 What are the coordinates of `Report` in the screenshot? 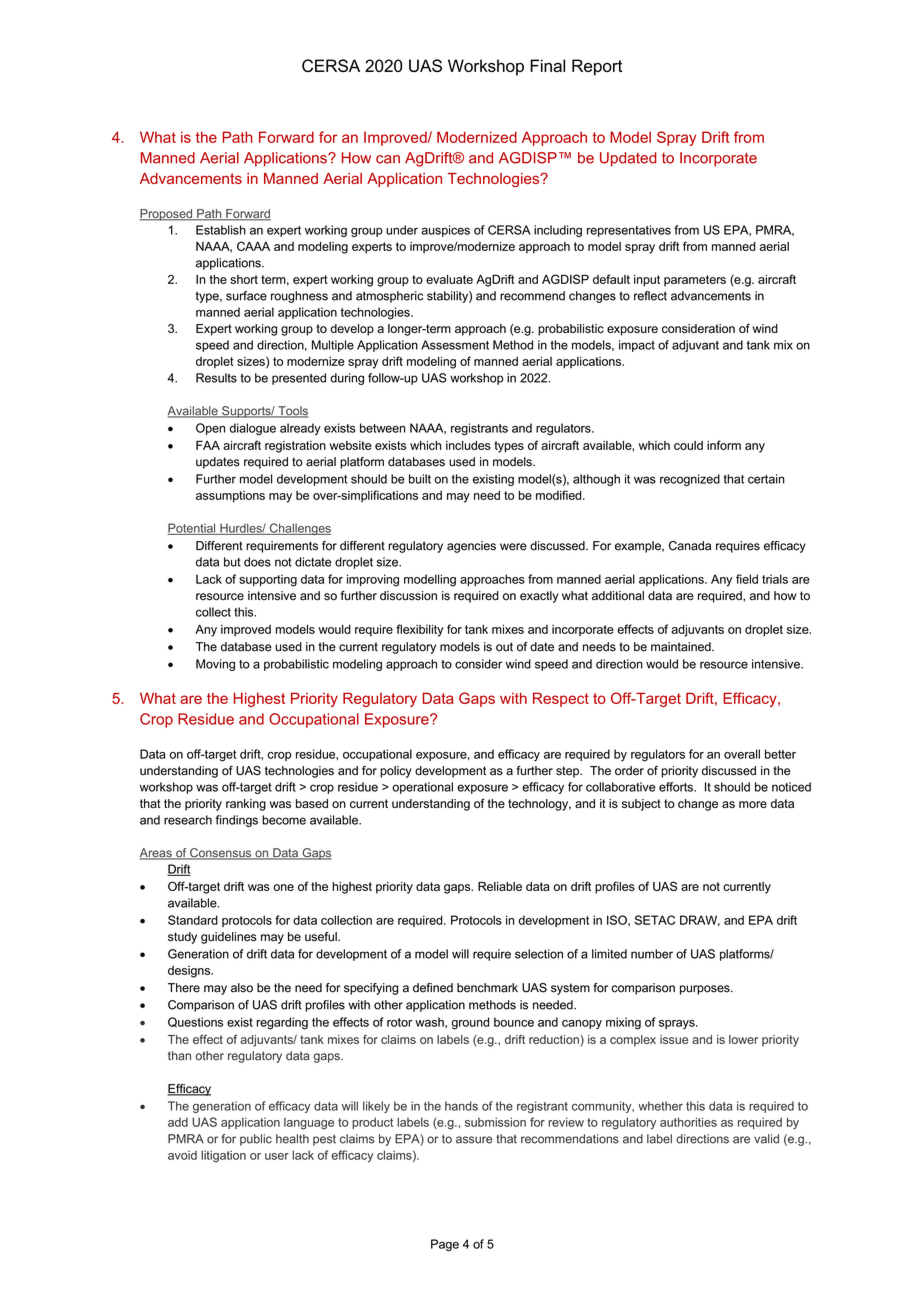 It's located at (597, 67).
